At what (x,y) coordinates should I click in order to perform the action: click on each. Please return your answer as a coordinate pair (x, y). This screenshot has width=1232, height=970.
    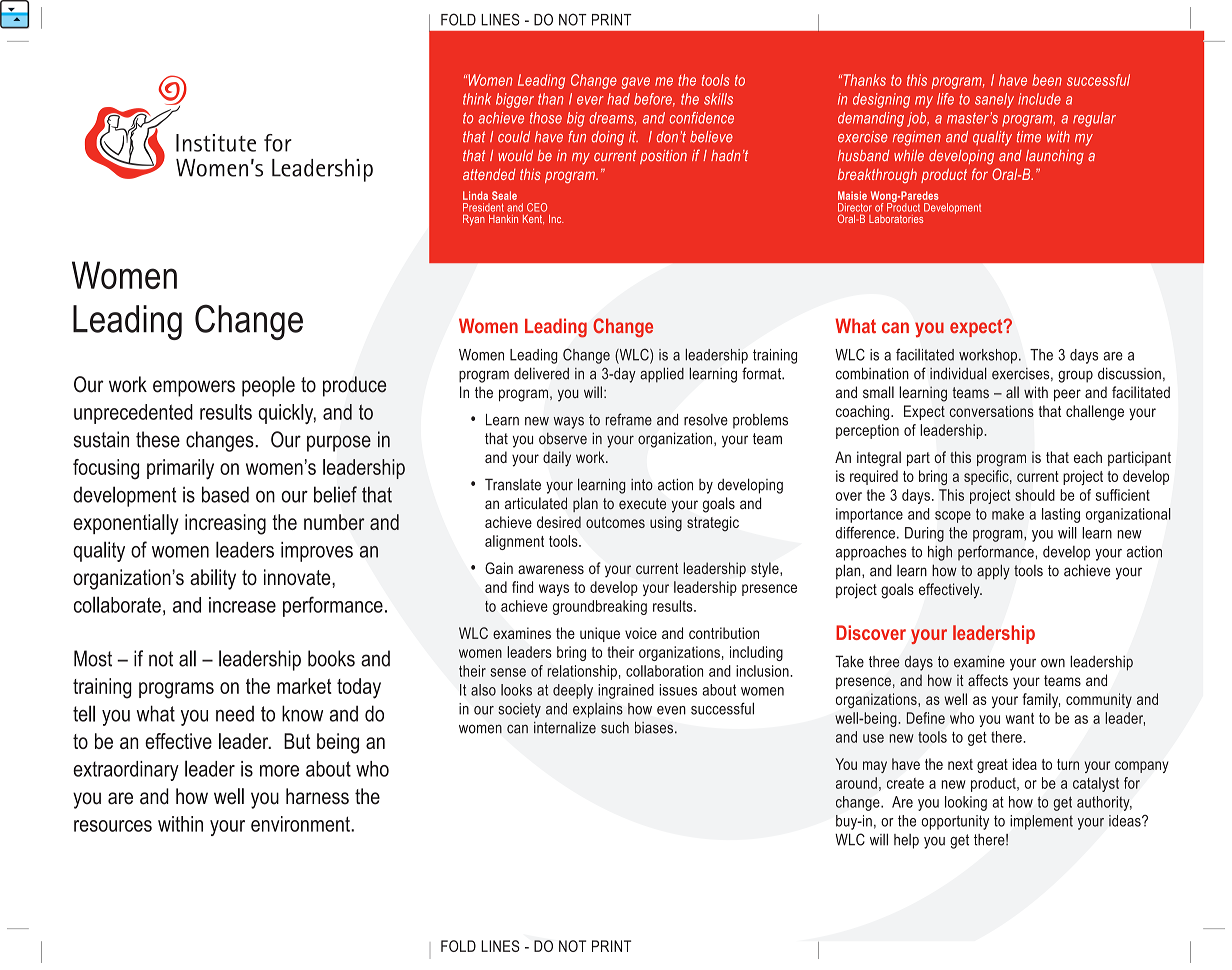
    Looking at the image, I should click on (1088, 457).
